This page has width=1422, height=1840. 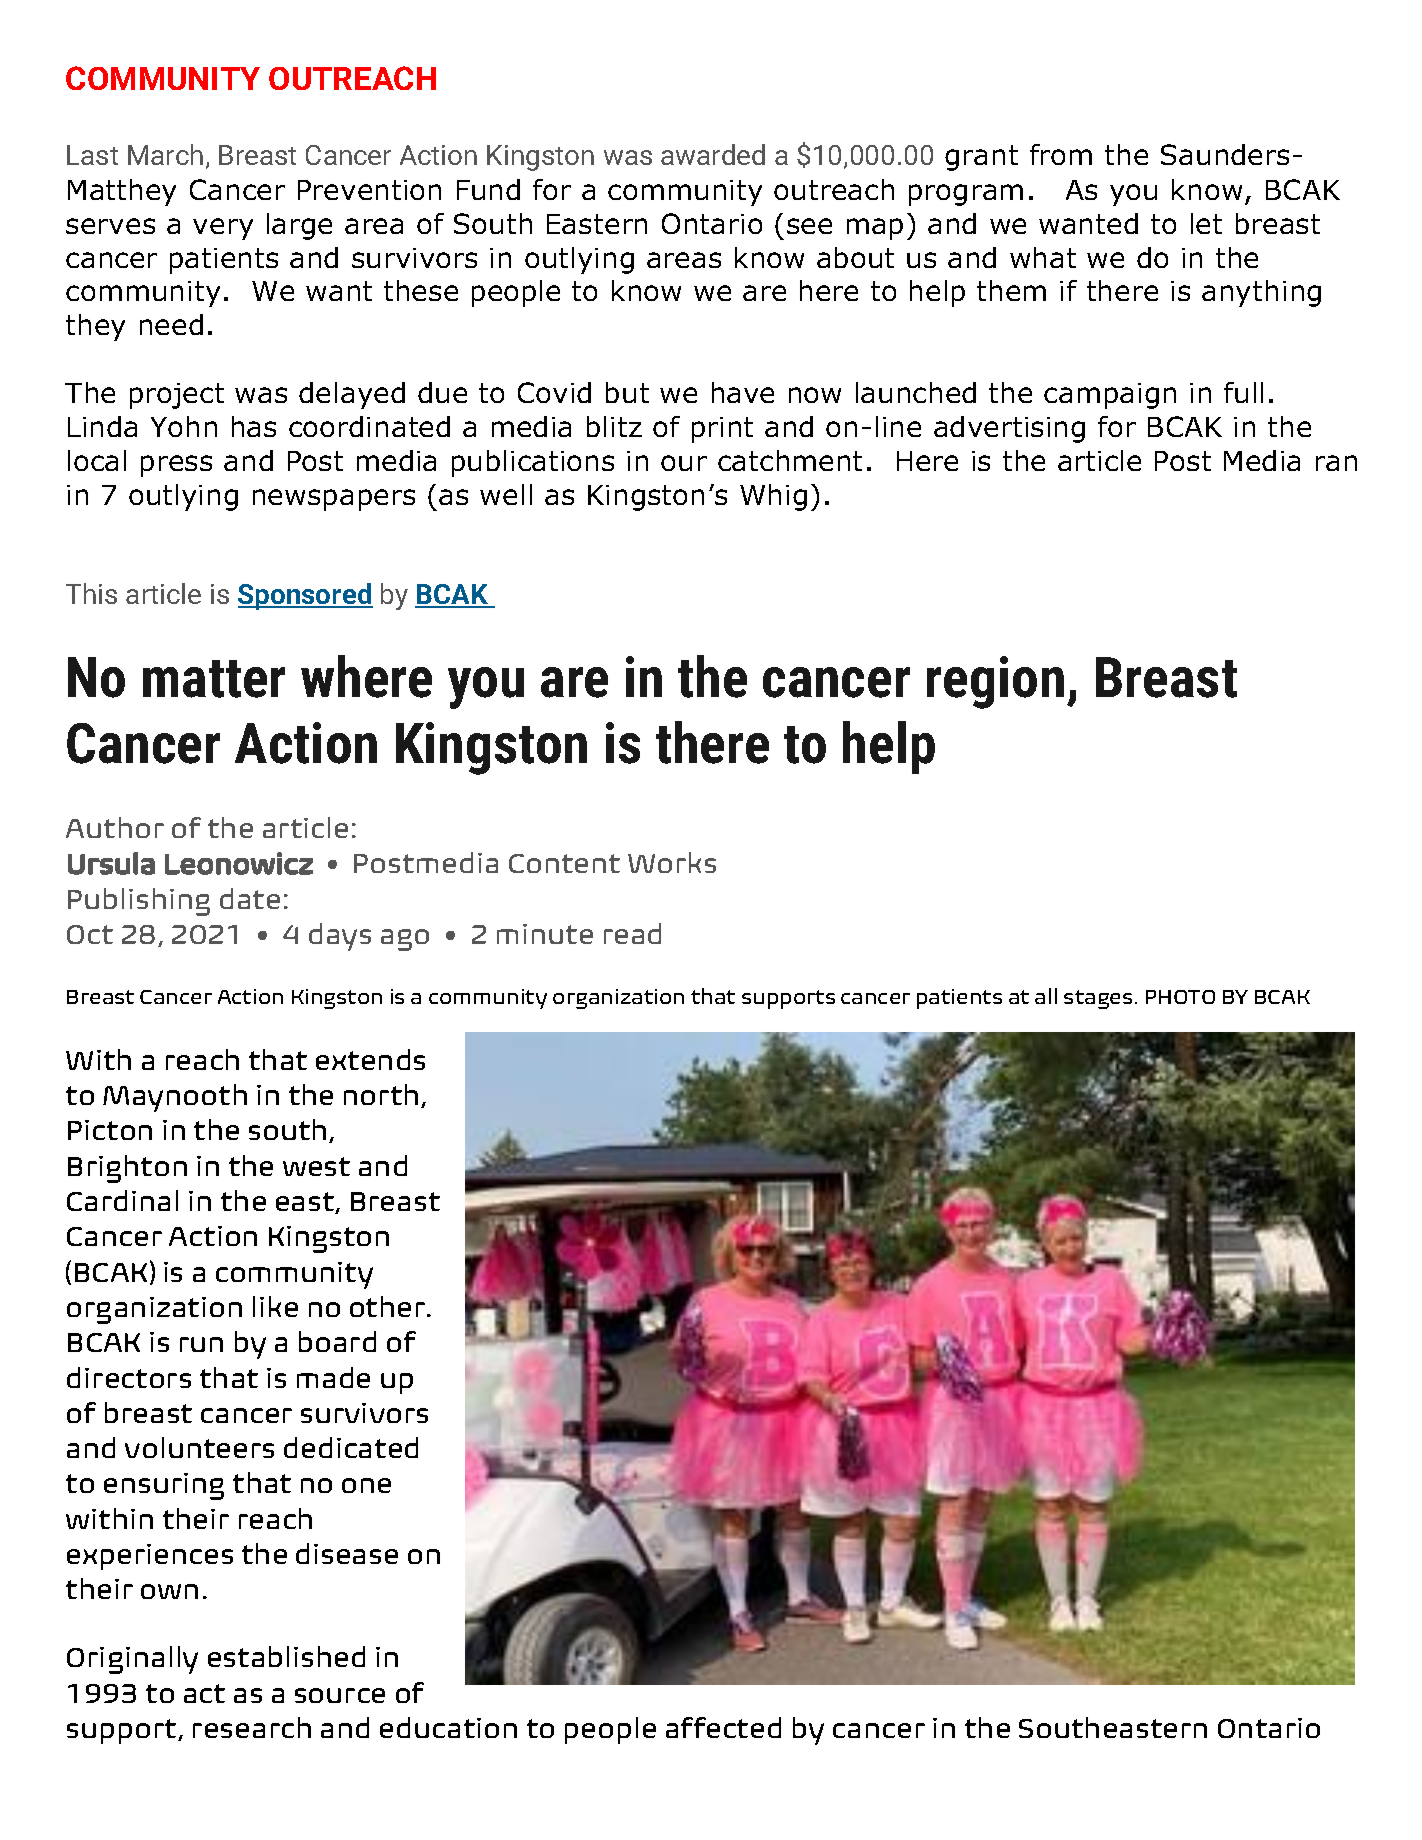 What do you see at coordinates (286, 1656) in the page?
I see `established` at bounding box center [286, 1656].
